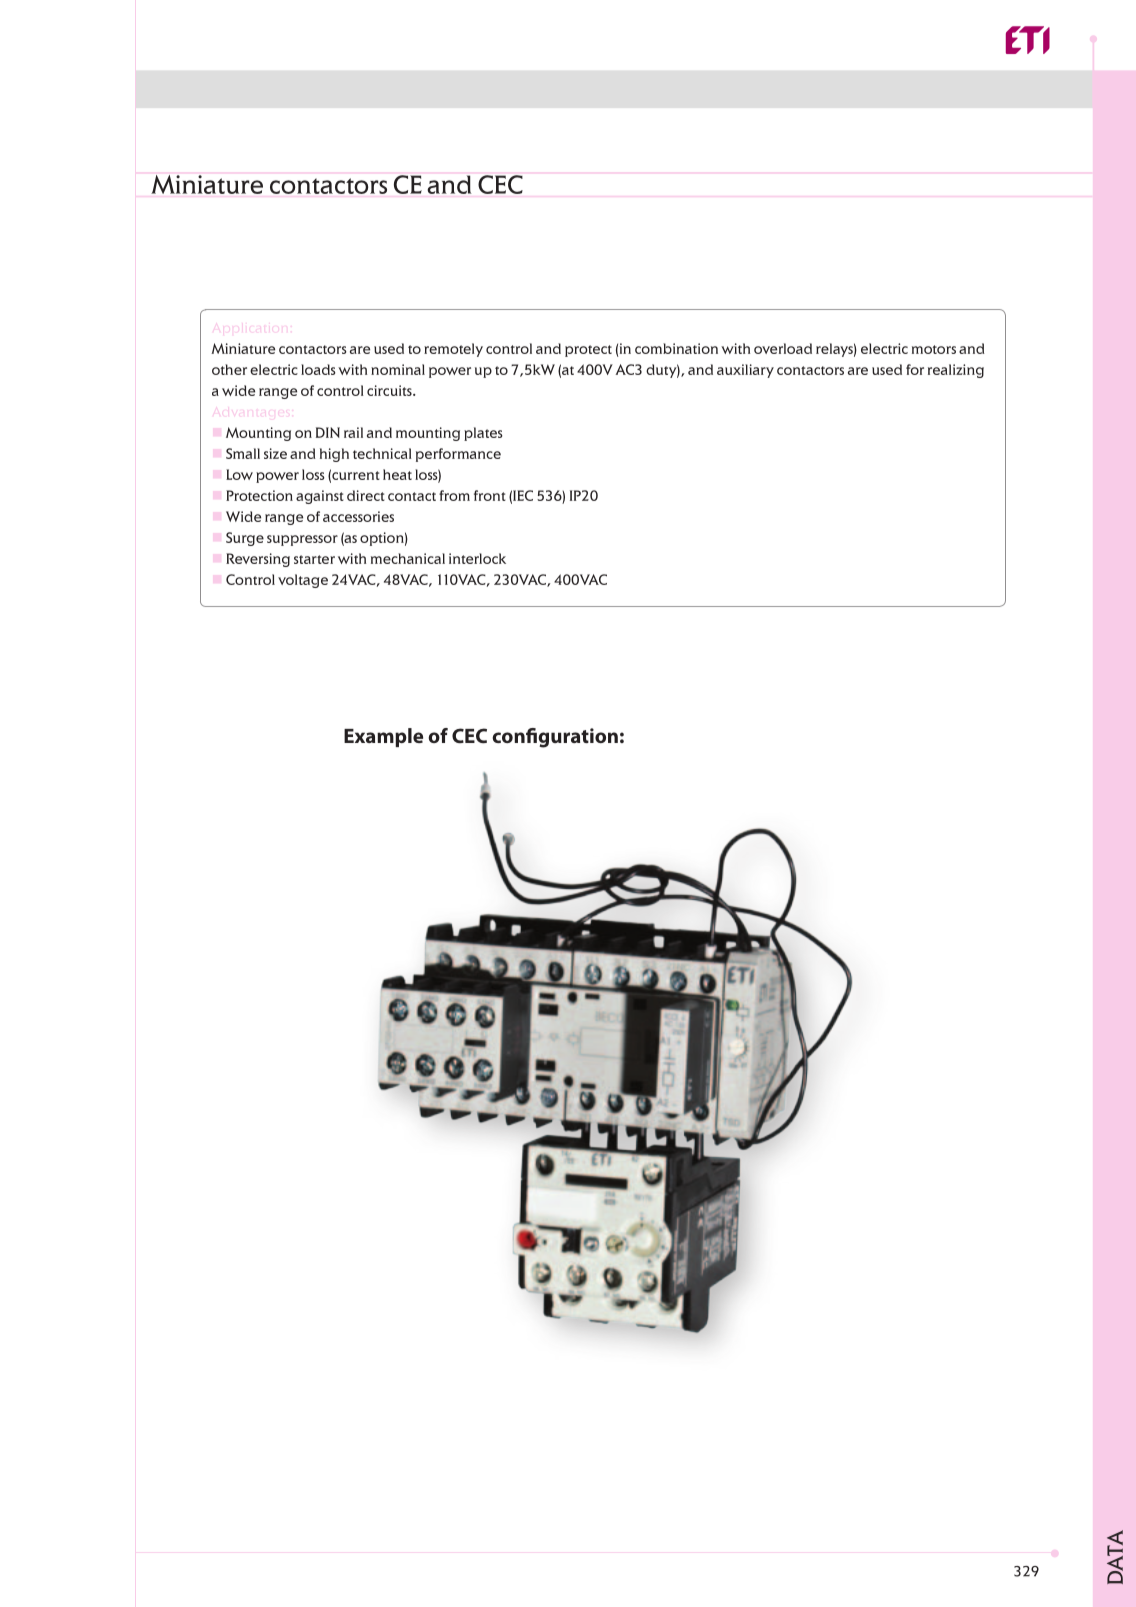 The width and height of the screenshot is (1136, 1607). Describe the element at coordinates (408, 558) in the screenshot. I see `mechanical` at that location.
